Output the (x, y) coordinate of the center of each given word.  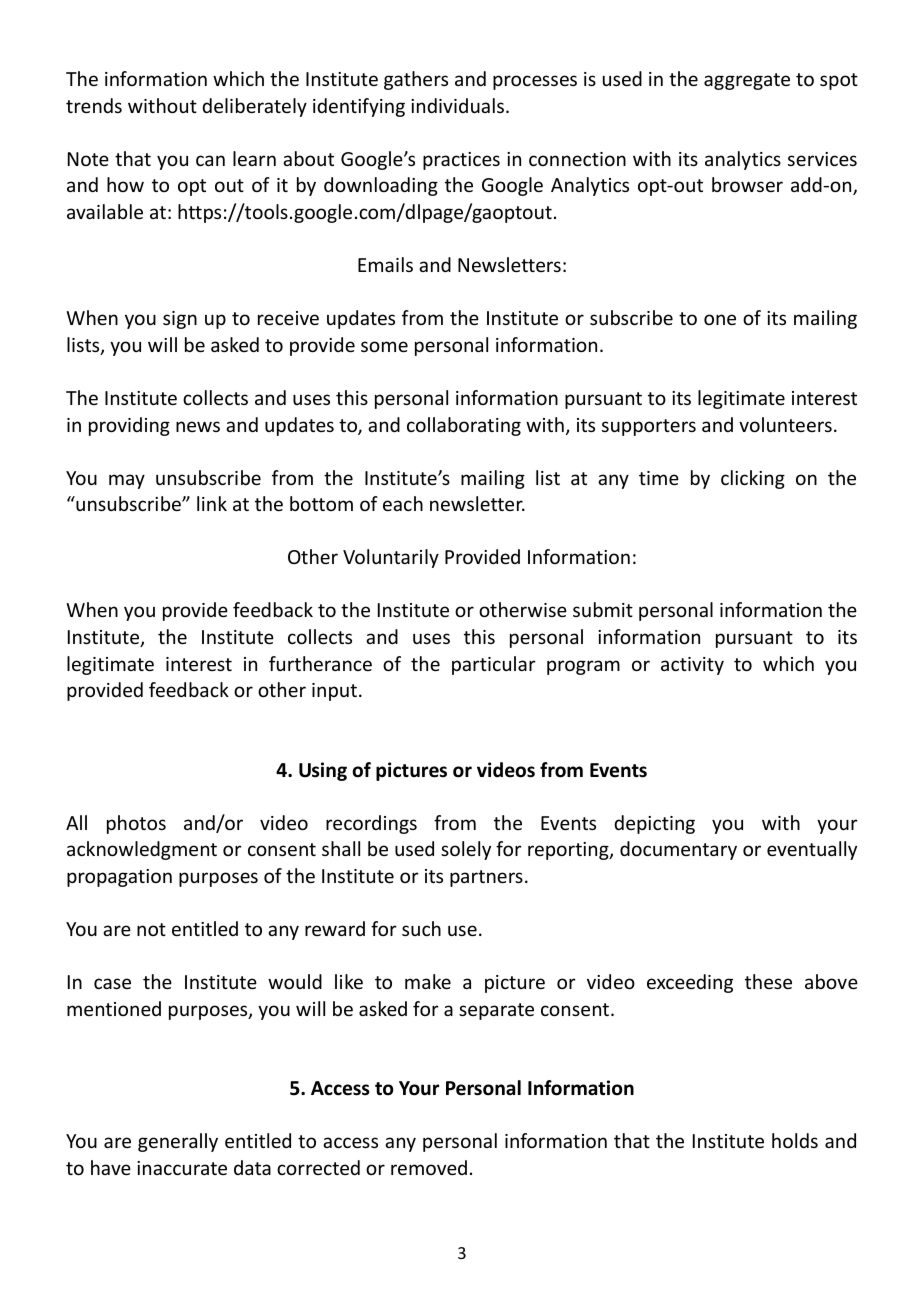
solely (466, 850)
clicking (753, 479)
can (210, 160)
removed (429, 1167)
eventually (812, 850)
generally (178, 1142)
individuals (457, 105)
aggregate (747, 81)
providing (129, 426)
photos (136, 824)
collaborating (464, 426)
